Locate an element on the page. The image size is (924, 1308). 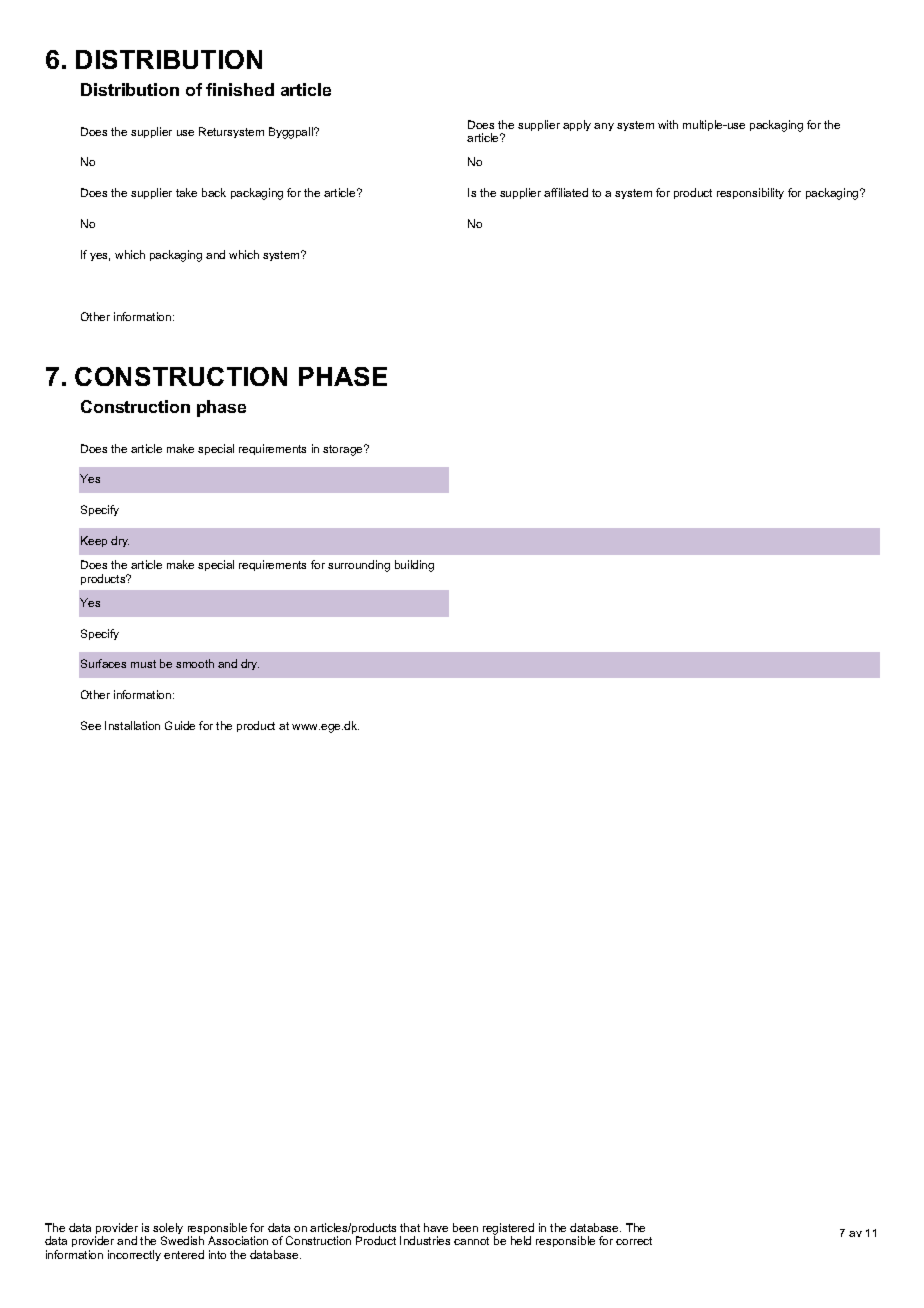
smooth is located at coordinates (195, 663).
